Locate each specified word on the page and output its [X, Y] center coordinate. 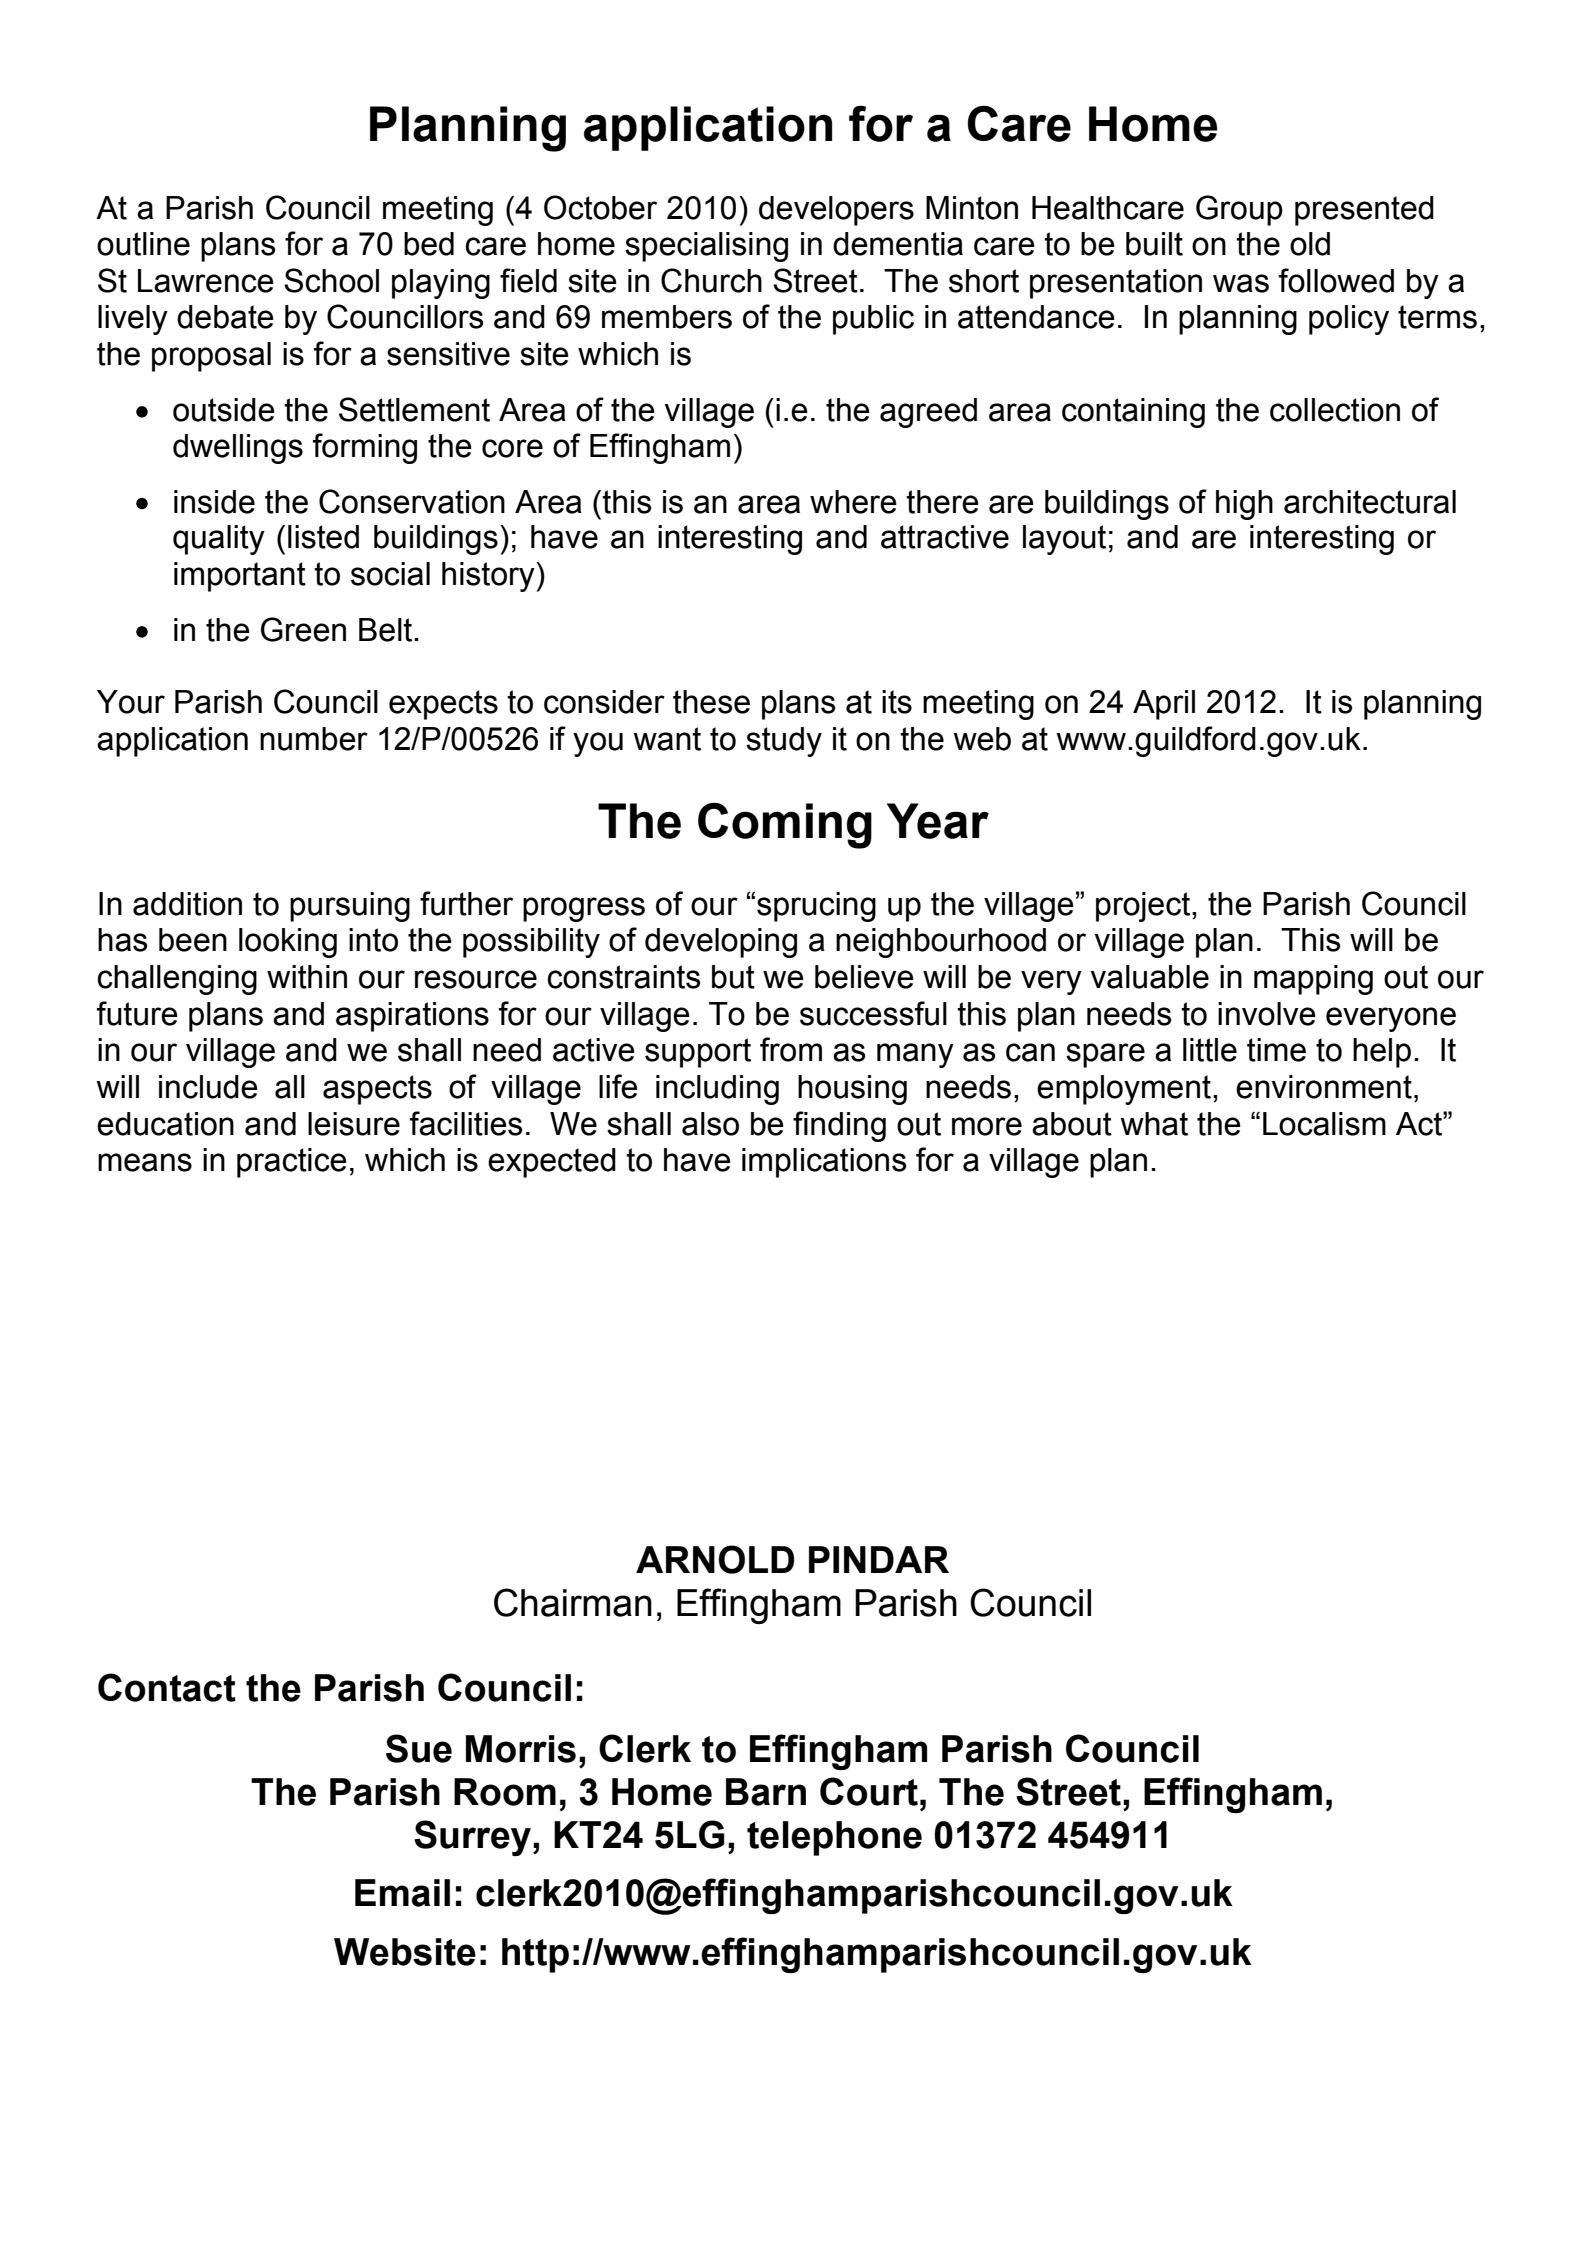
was [1241, 283]
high [1244, 505]
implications [824, 1163]
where [853, 502]
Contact [167, 1687]
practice [292, 1163]
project [1144, 907]
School [331, 280]
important [240, 577]
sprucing [816, 907]
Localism [1324, 1124]
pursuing [350, 907]
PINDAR [879, 1559]
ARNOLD [715, 1559]
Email [402, 1893]
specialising [706, 247]
